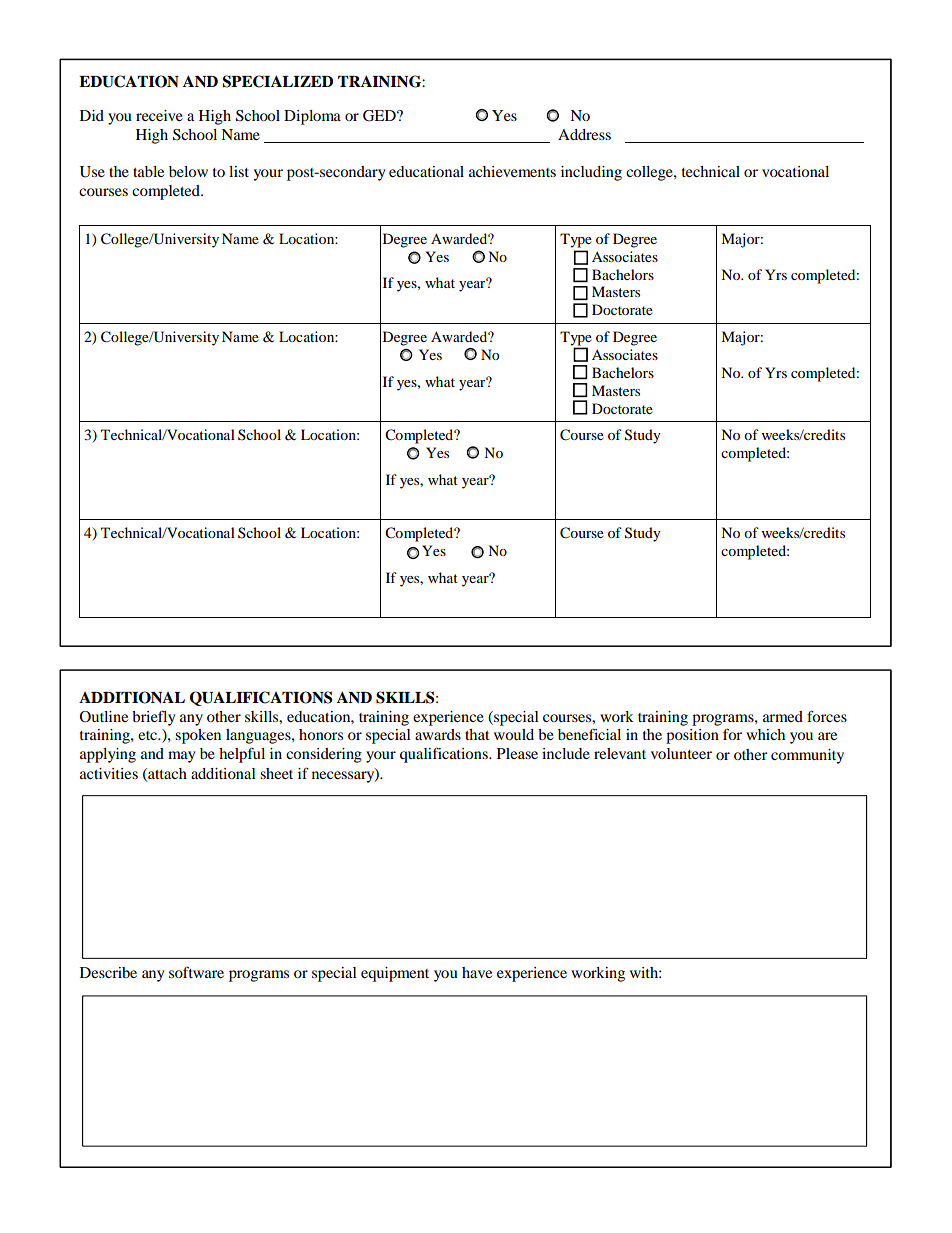  I want to click on that, so click(477, 734).
